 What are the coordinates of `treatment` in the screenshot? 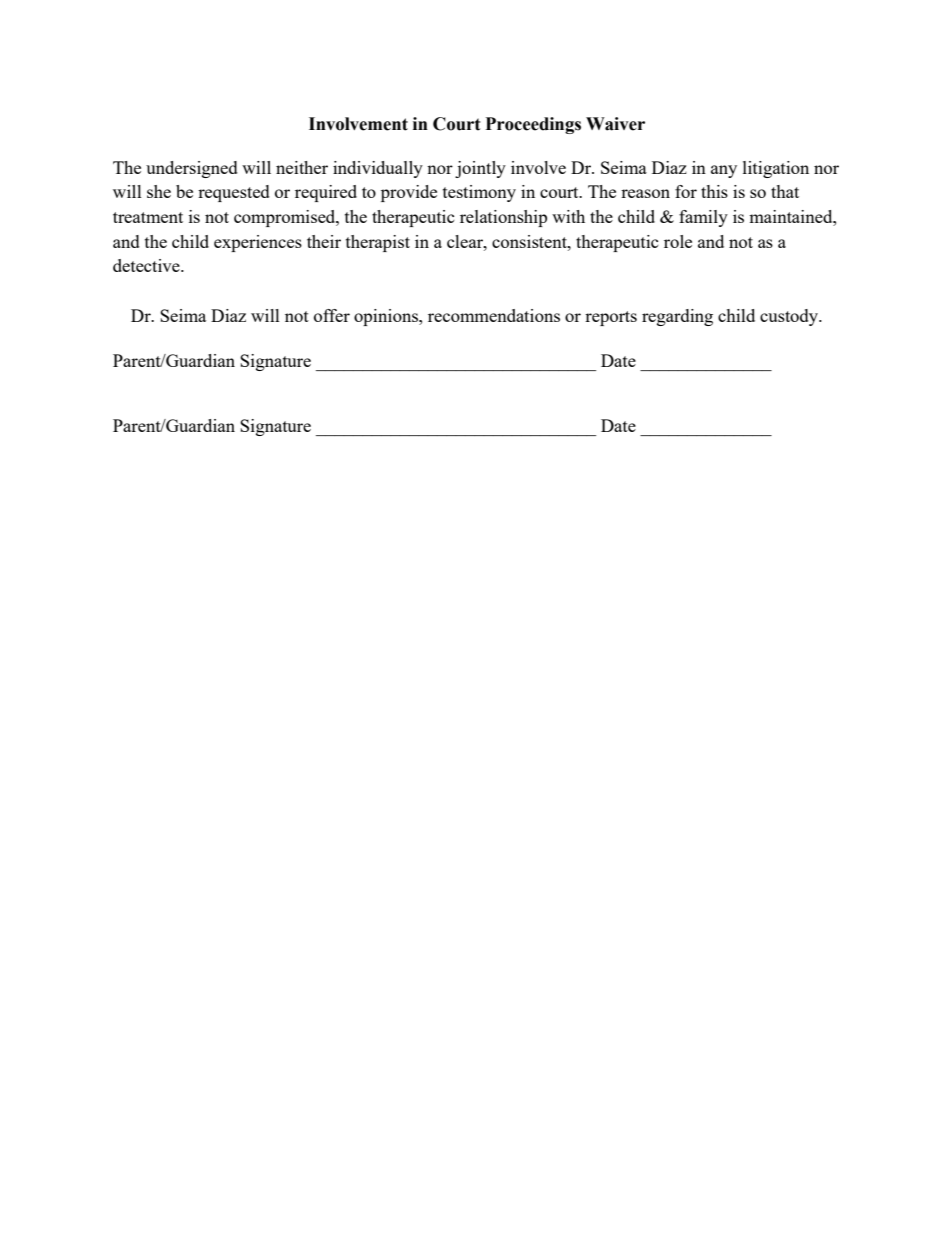 It's located at (148, 217).
